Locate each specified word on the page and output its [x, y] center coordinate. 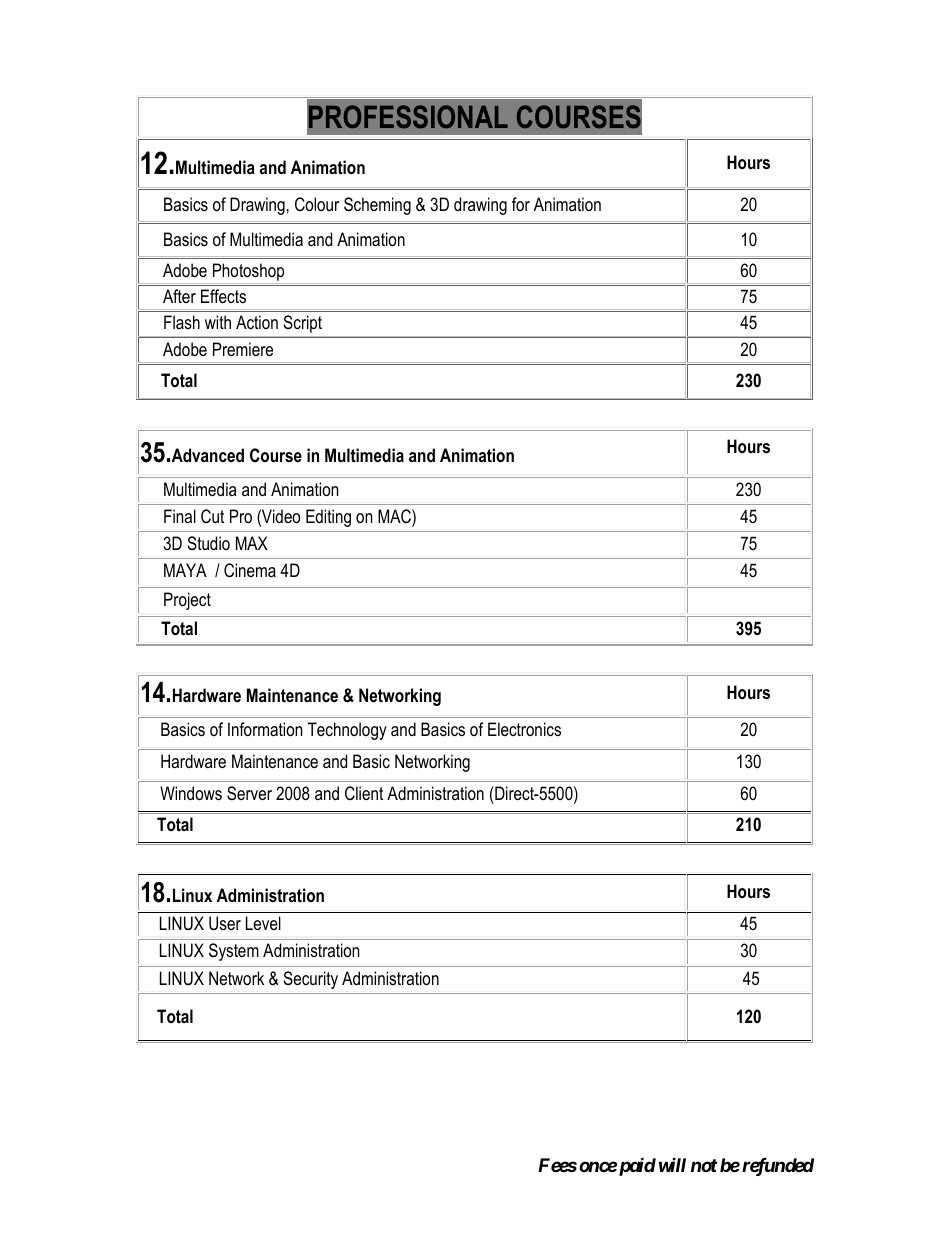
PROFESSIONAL [408, 116]
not [704, 1165]
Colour [317, 204]
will [672, 1164]
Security [310, 980]
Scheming [377, 206]
